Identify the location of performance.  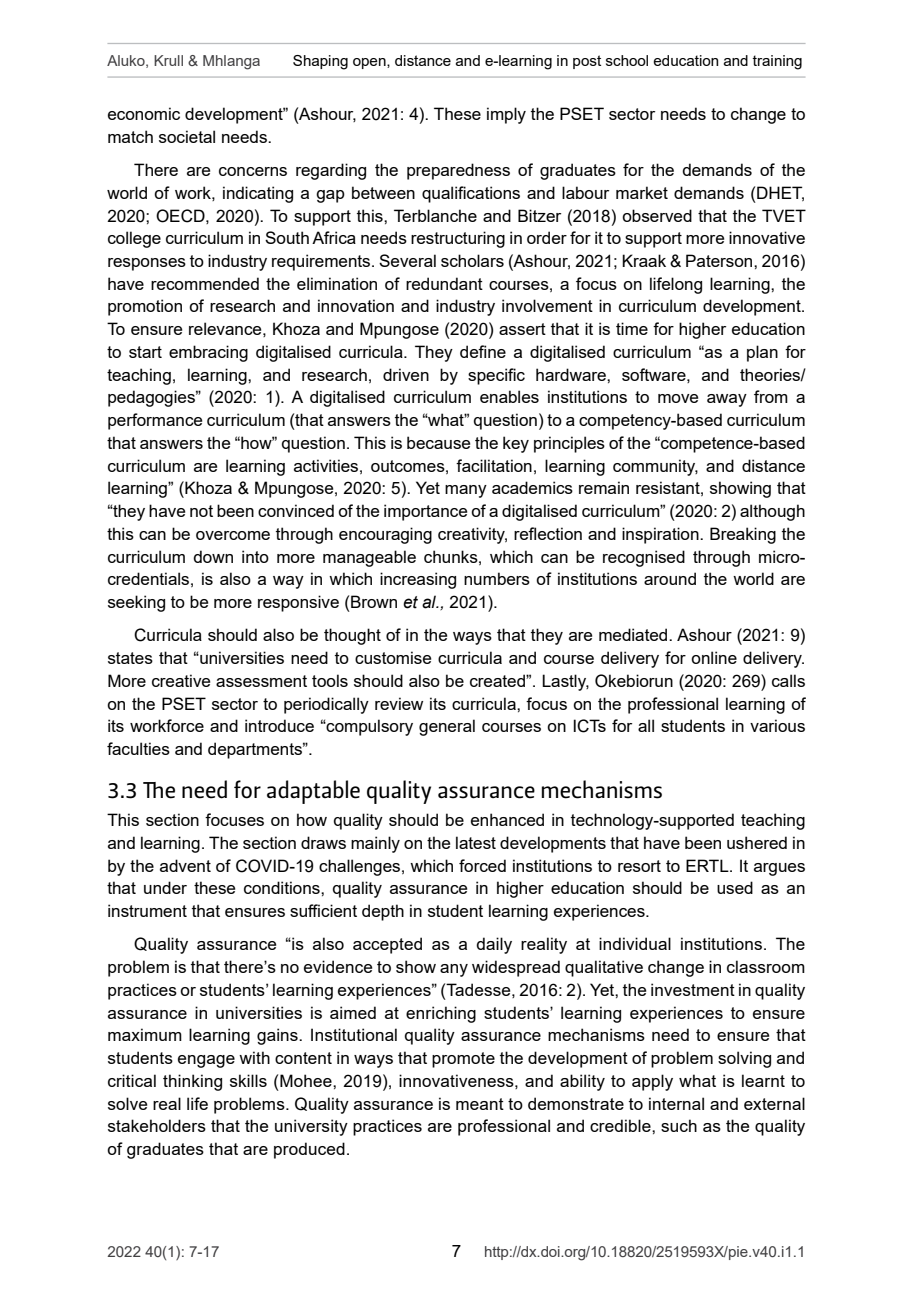
(155, 421).
